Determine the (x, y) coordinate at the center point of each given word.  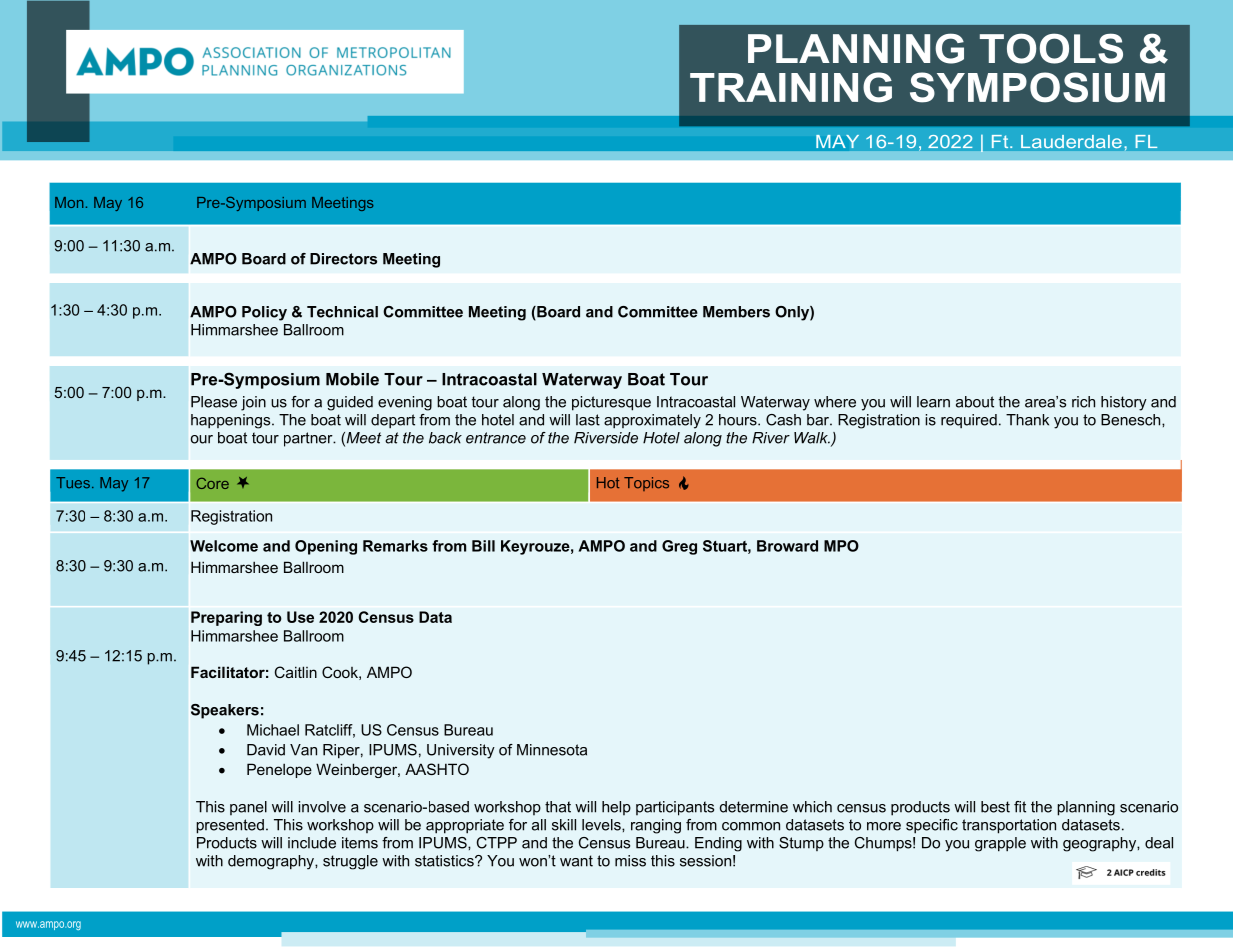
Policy (264, 313)
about (975, 402)
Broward (787, 546)
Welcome (224, 546)
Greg (679, 547)
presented (230, 826)
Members (736, 312)
